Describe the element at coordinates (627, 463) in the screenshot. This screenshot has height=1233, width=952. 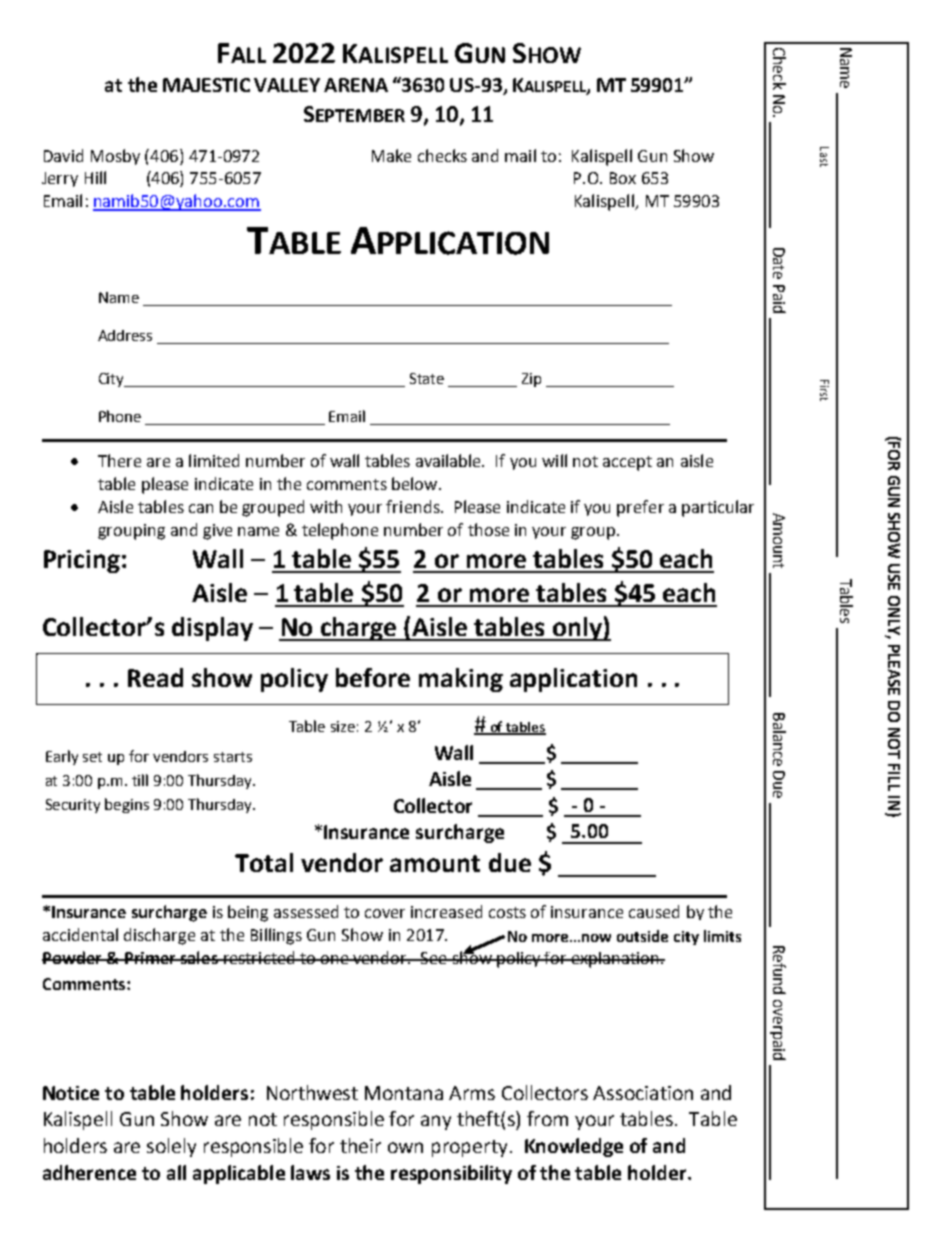
I see `accept` at that location.
